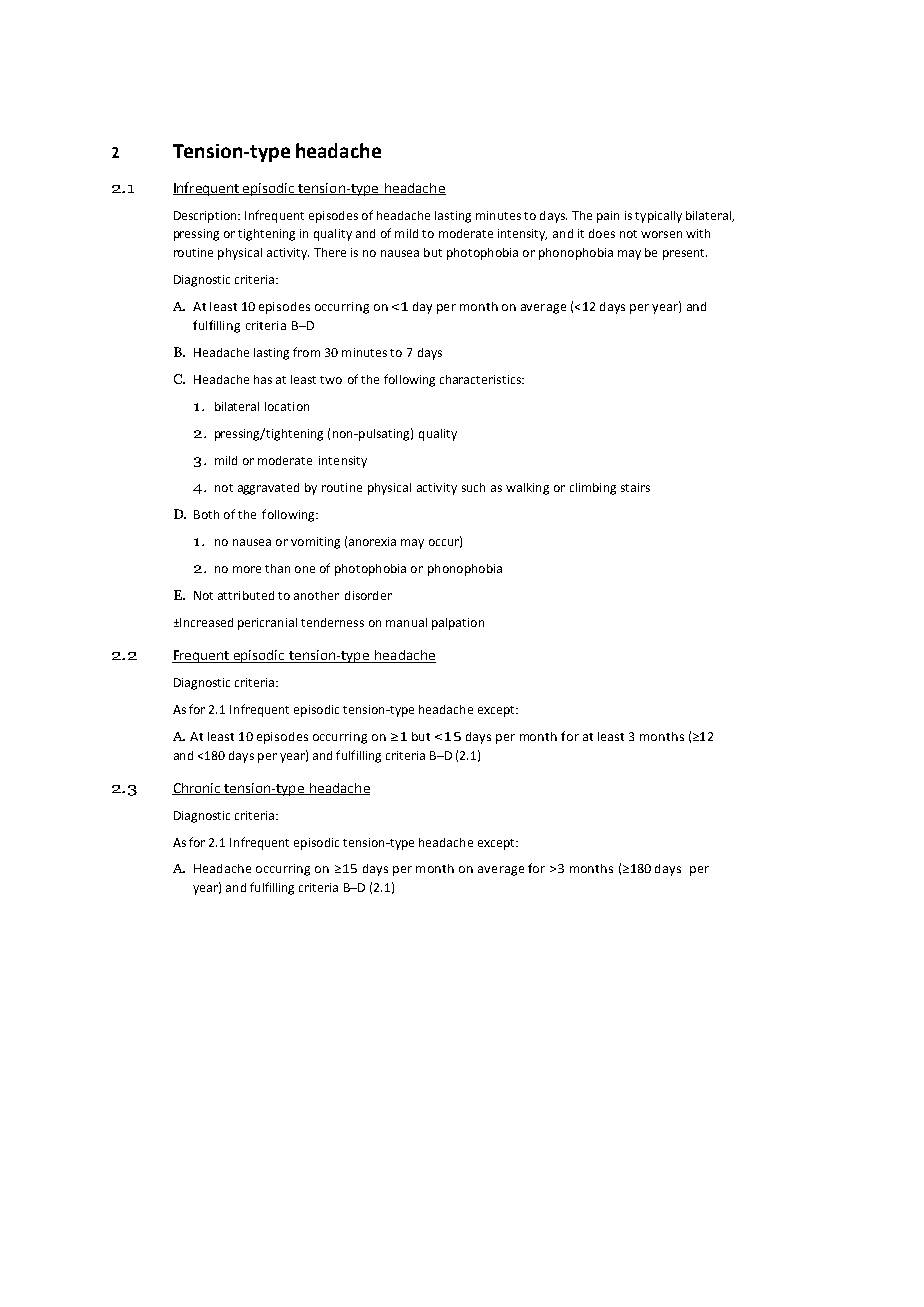 The height and width of the document is (1307, 924). I want to click on worsen, so click(661, 234).
